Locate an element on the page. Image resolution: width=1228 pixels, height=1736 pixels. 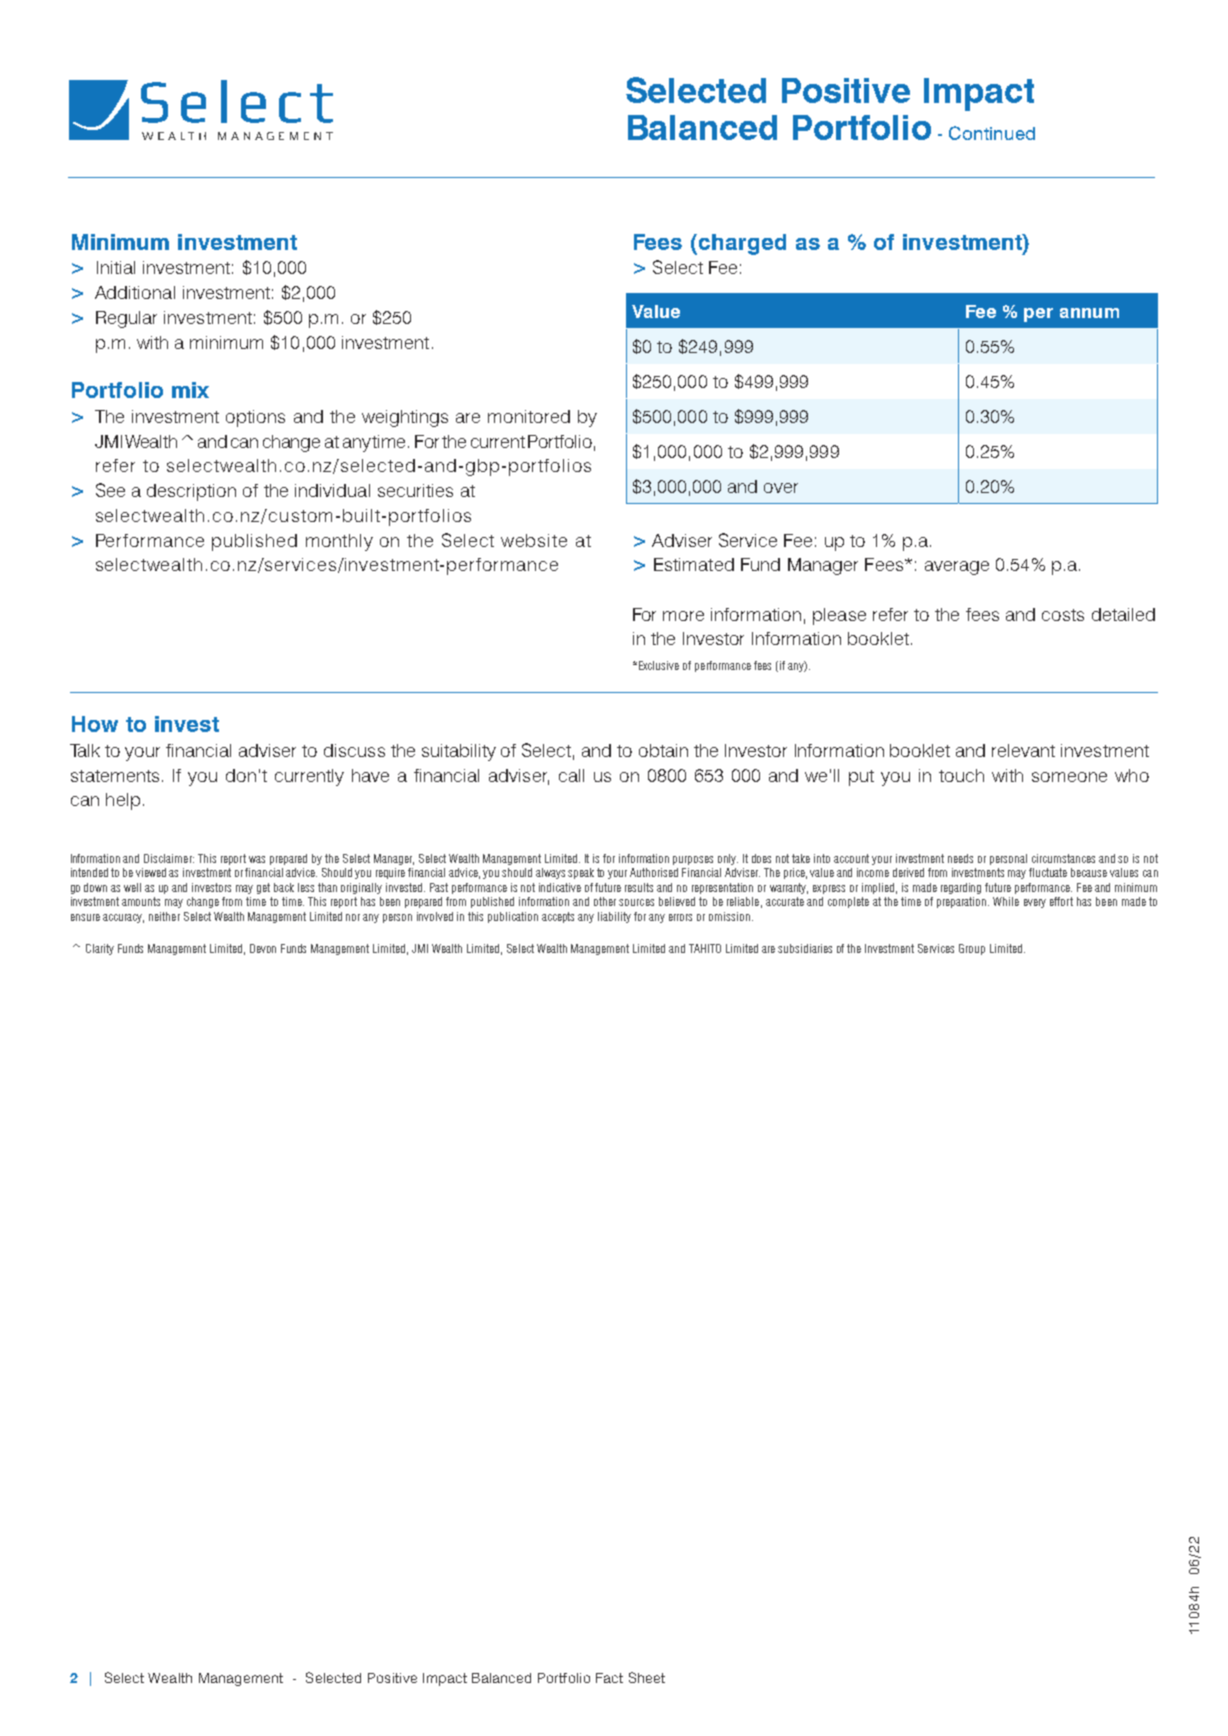
relevant is located at coordinates (1023, 750).
